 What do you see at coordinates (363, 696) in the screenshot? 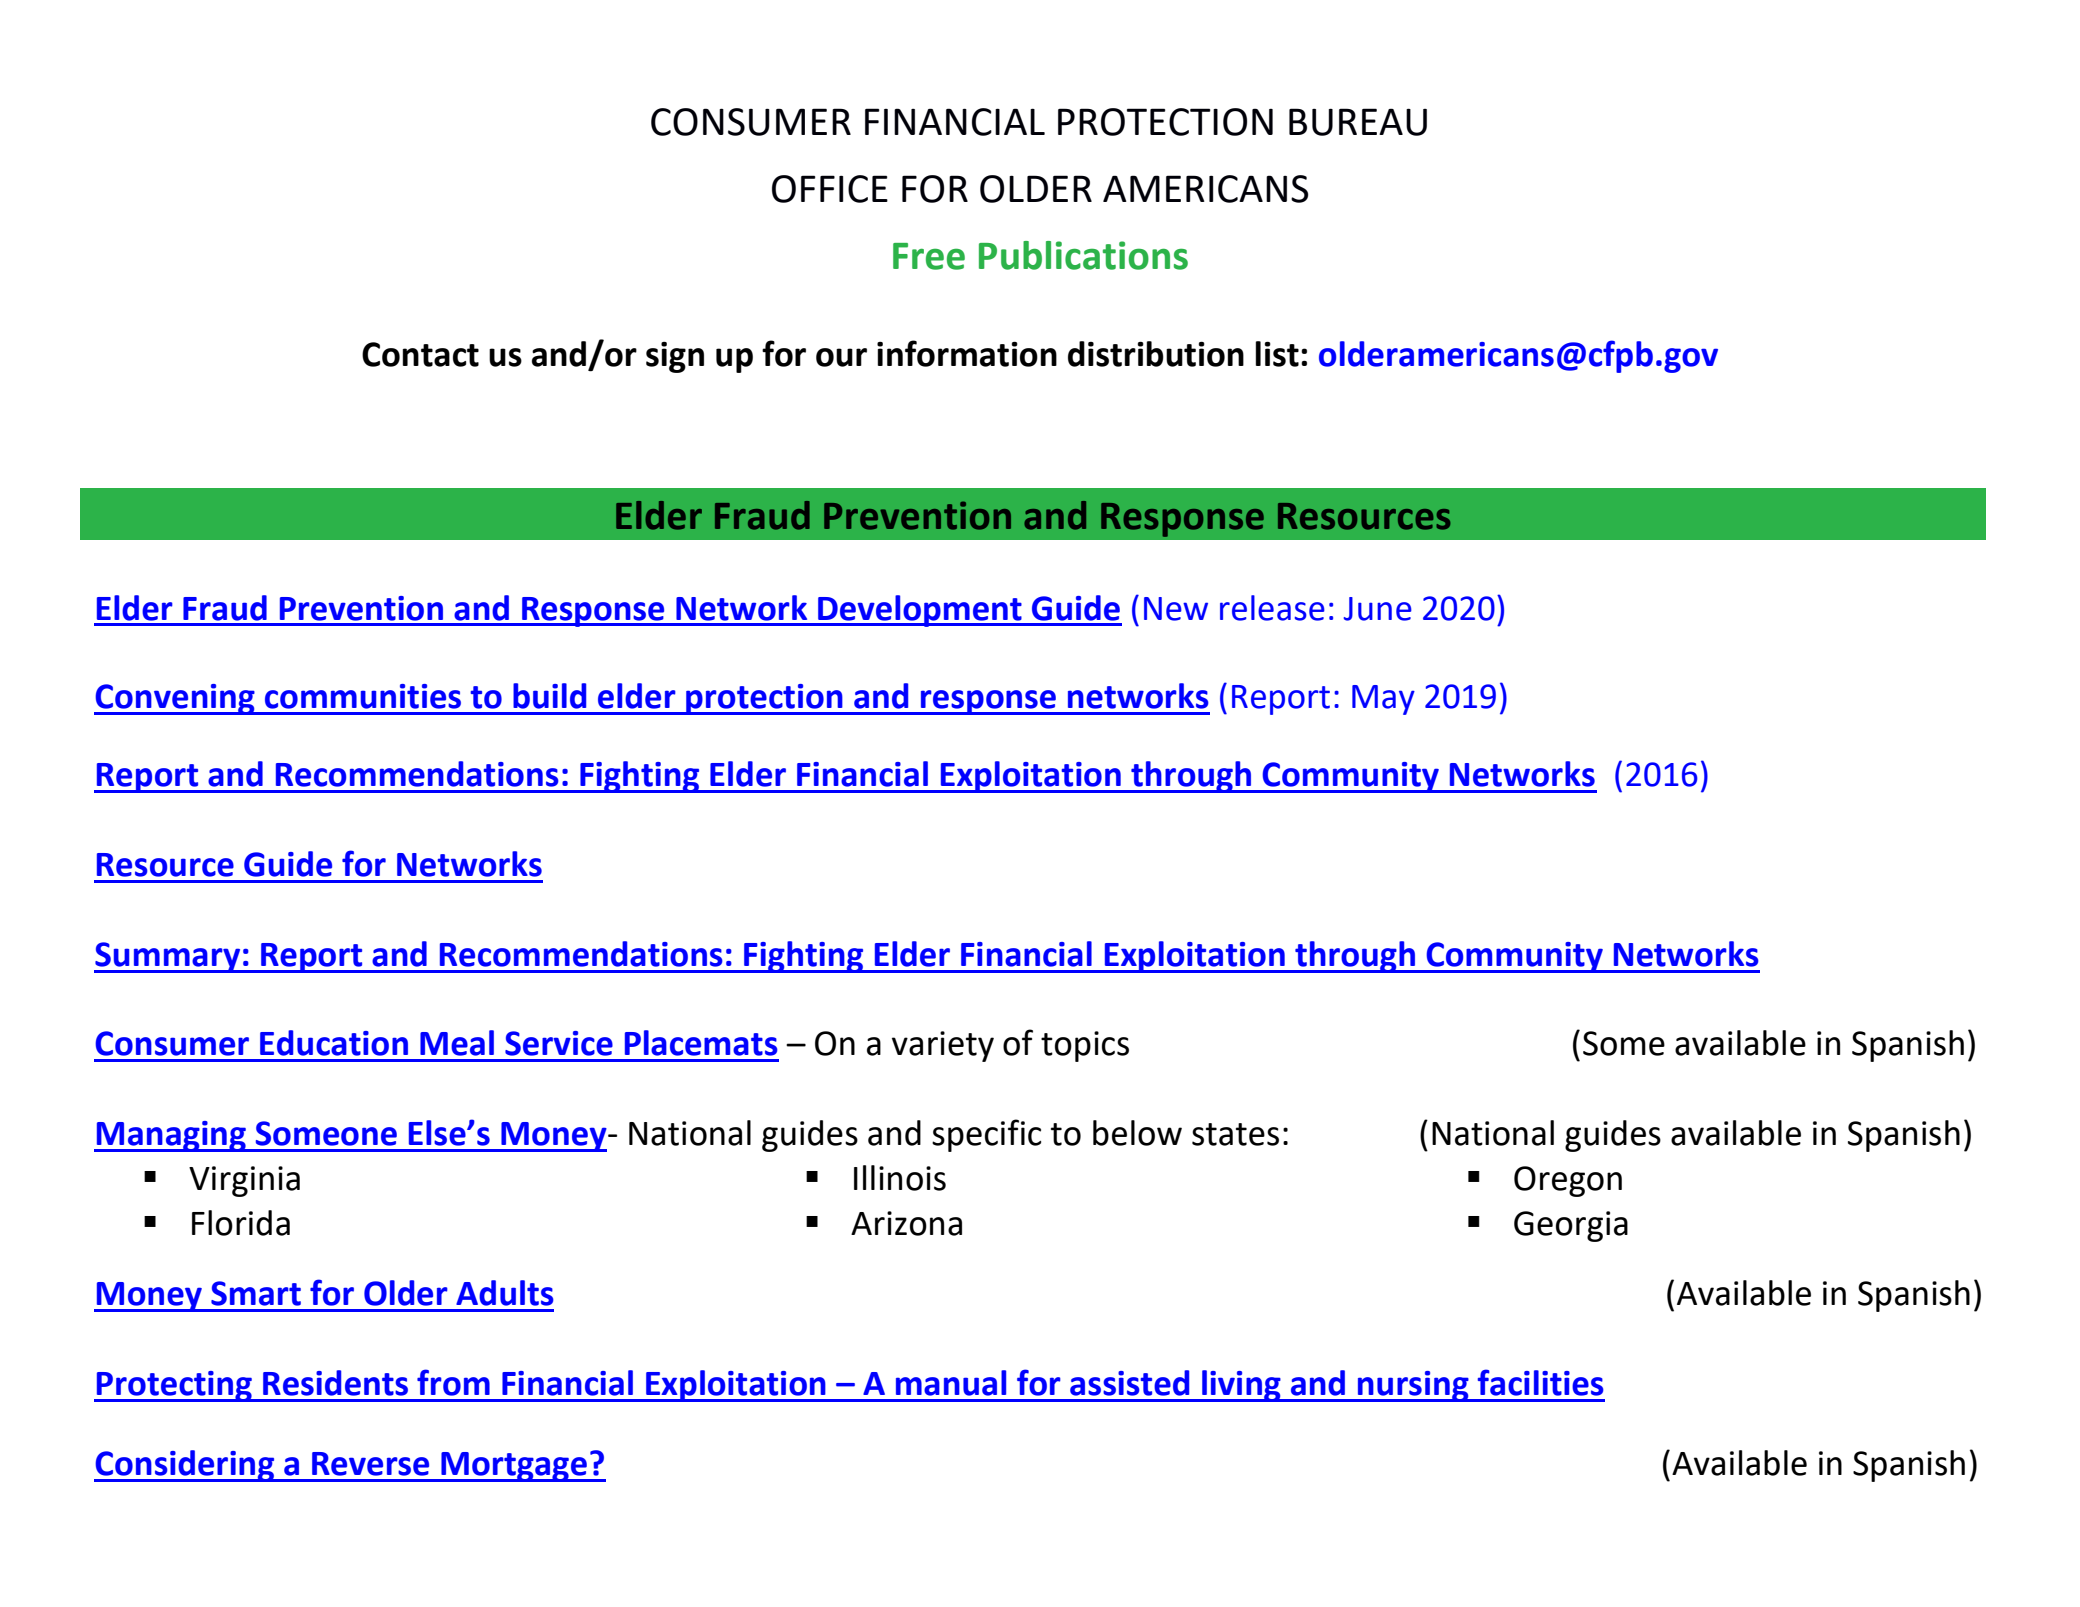
I see `communities` at bounding box center [363, 696].
